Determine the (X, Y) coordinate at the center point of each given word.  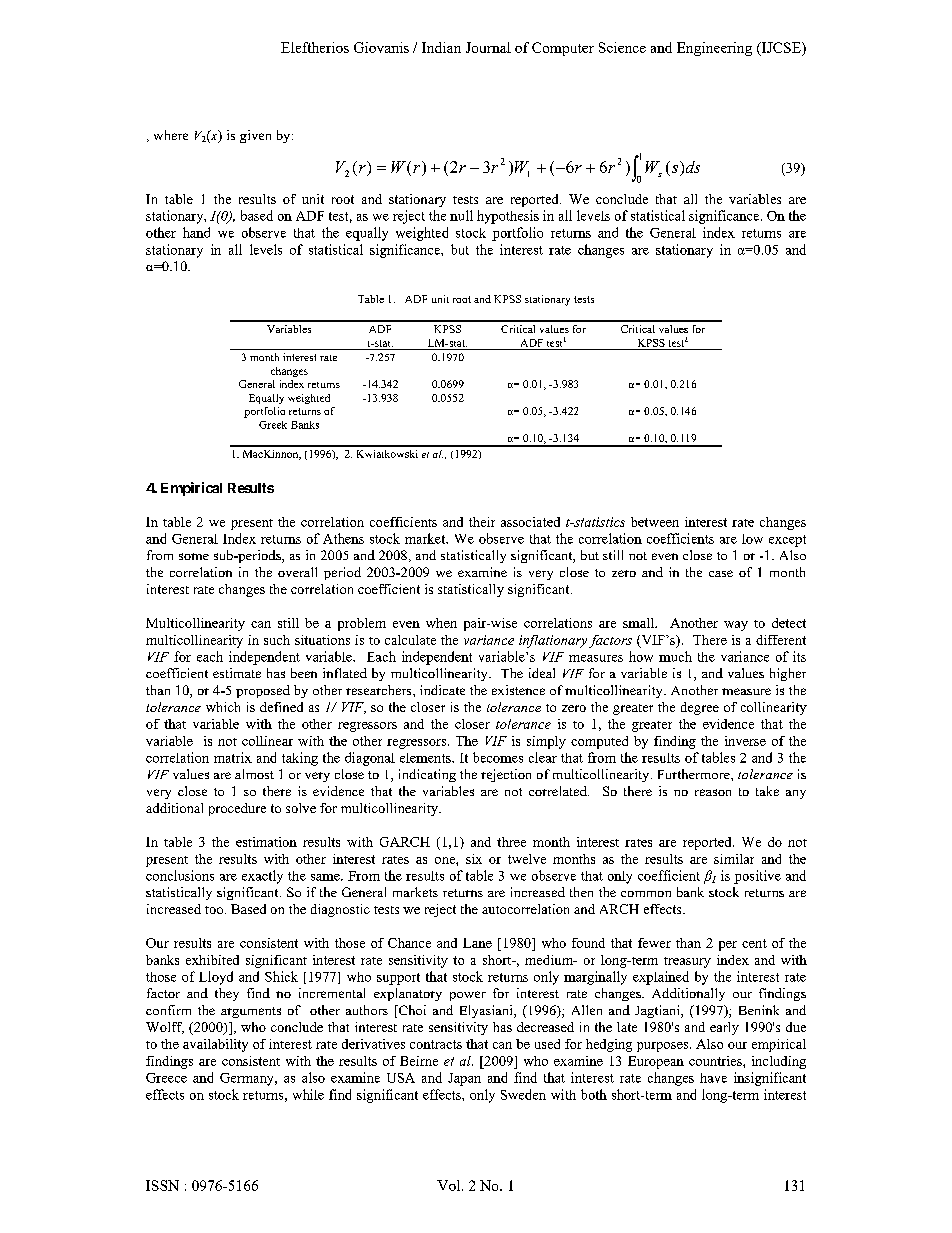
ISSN (162, 1185)
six (474, 859)
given (255, 136)
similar (734, 859)
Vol (450, 1185)
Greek (273, 425)
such (277, 640)
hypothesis (508, 217)
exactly (262, 877)
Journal (488, 47)
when (441, 623)
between (655, 522)
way (736, 626)
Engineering (714, 49)
